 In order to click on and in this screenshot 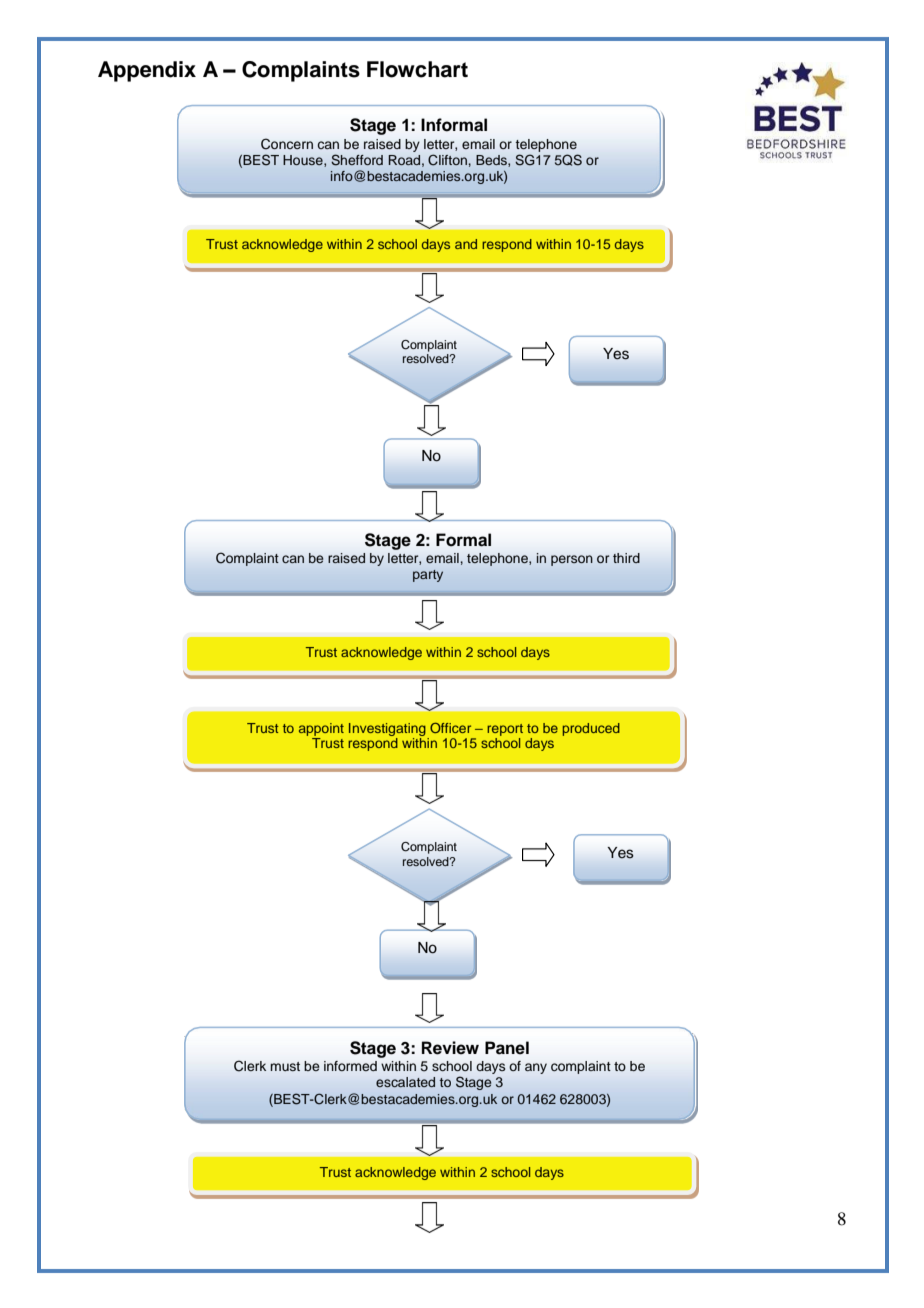, I will do `click(466, 244)`.
